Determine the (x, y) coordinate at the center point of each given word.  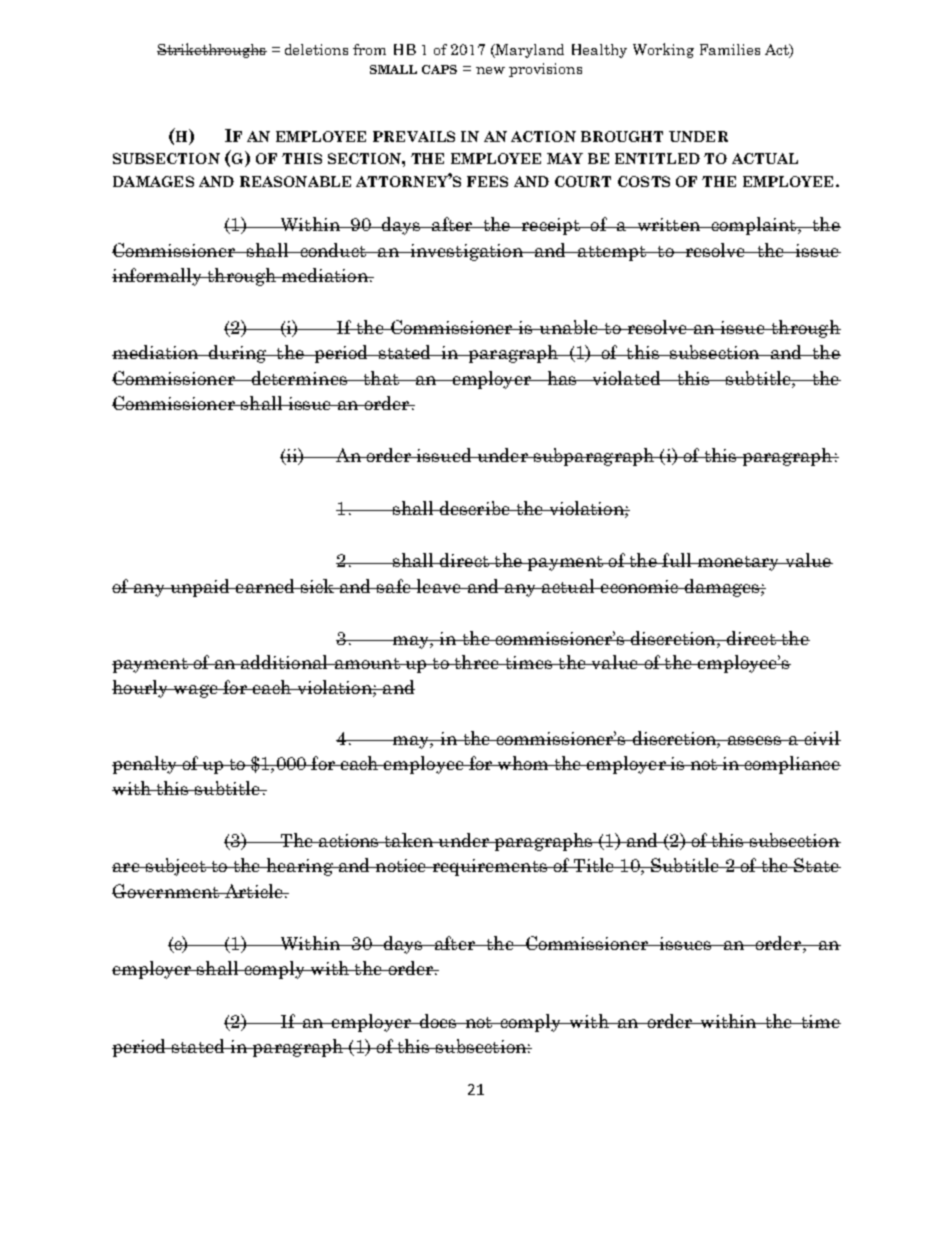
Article (253, 891)
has (561, 378)
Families (730, 49)
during (238, 354)
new (490, 70)
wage (196, 691)
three (477, 662)
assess (755, 740)
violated (626, 378)
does (438, 1021)
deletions (316, 49)
